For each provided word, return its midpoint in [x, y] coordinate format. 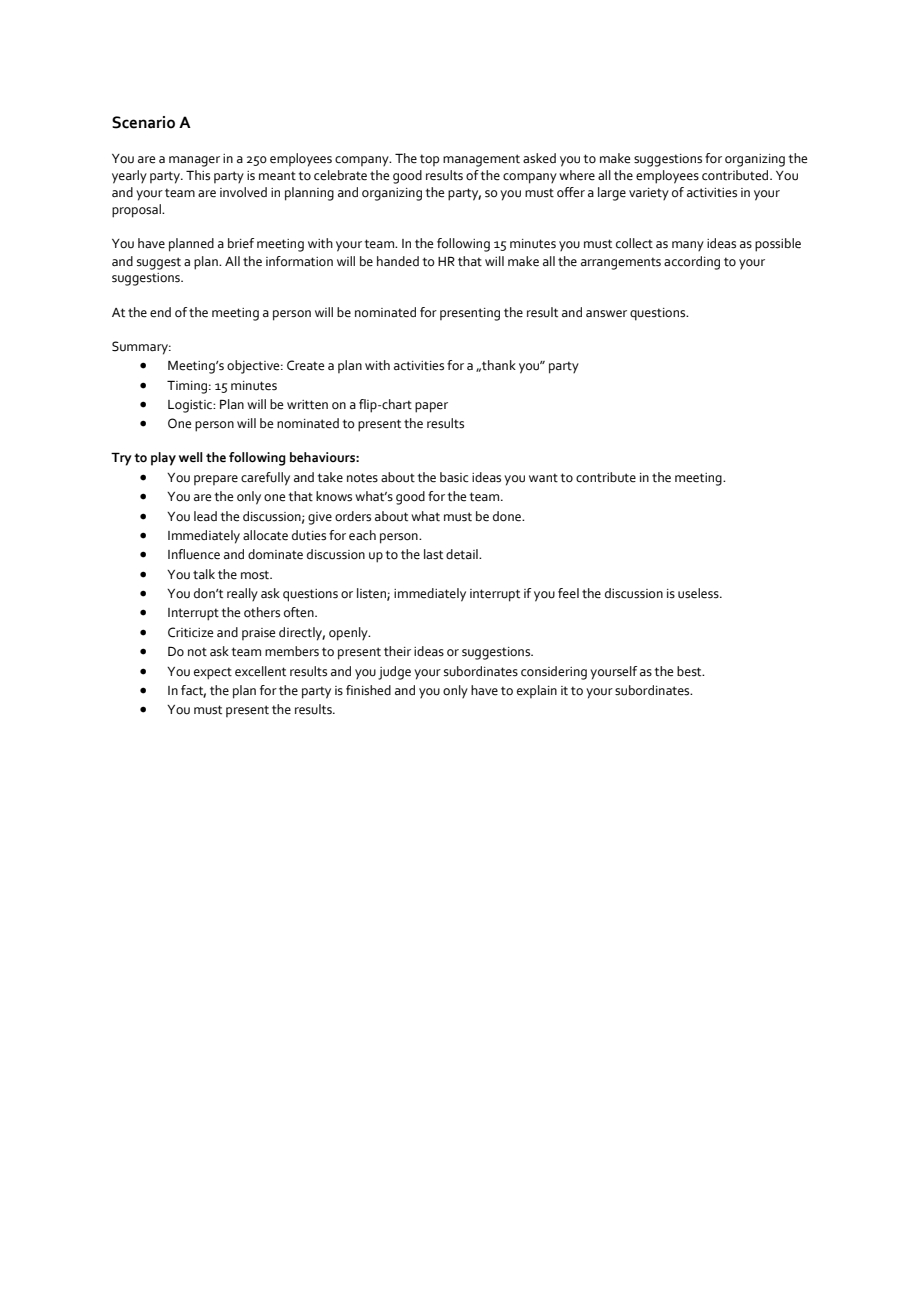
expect [213, 673]
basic [454, 477]
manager [194, 161]
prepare [216, 480]
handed [398, 261]
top [429, 160]
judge [394, 673]
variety [649, 194]
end [160, 312]
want [543, 478]
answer [606, 314]
